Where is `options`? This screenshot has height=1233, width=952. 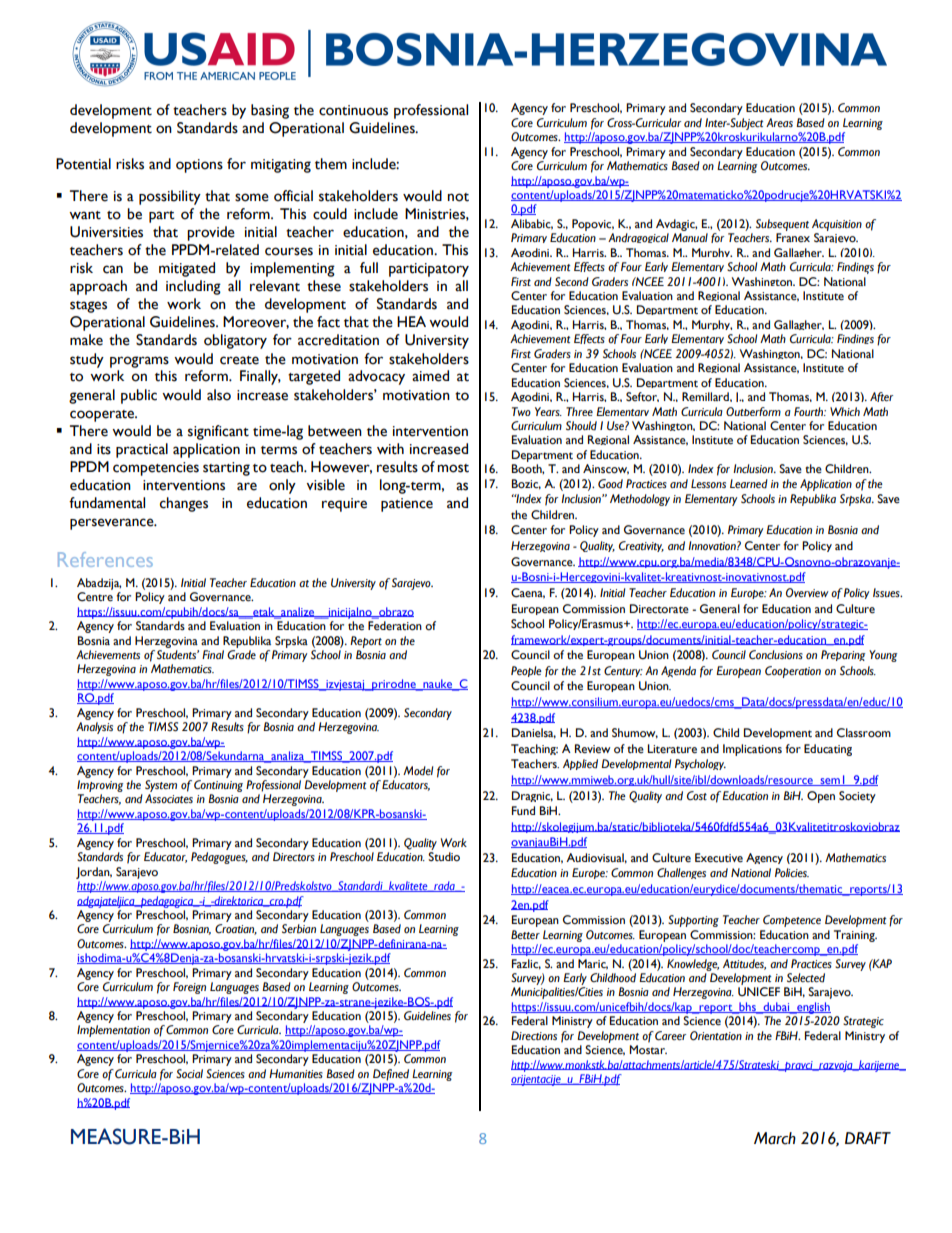 options is located at coordinates (199, 166).
